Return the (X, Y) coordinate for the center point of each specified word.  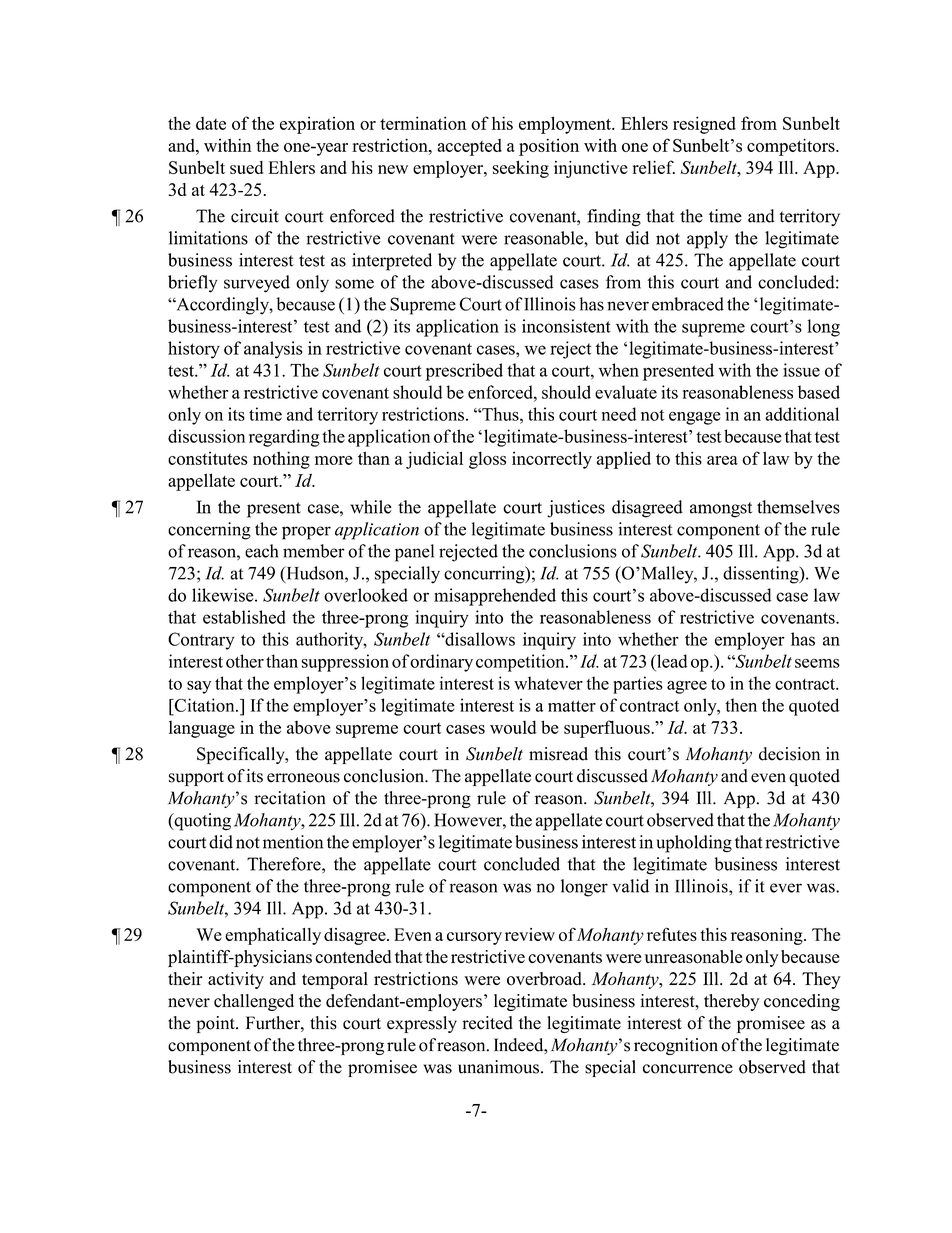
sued (246, 167)
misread (558, 754)
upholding (694, 844)
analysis (273, 350)
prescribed (464, 372)
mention (293, 842)
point (216, 1024)
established (244, 617)
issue (801, 370)
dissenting (762, 575)
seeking (520, 169)
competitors (792, 147)
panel (414, 553)
